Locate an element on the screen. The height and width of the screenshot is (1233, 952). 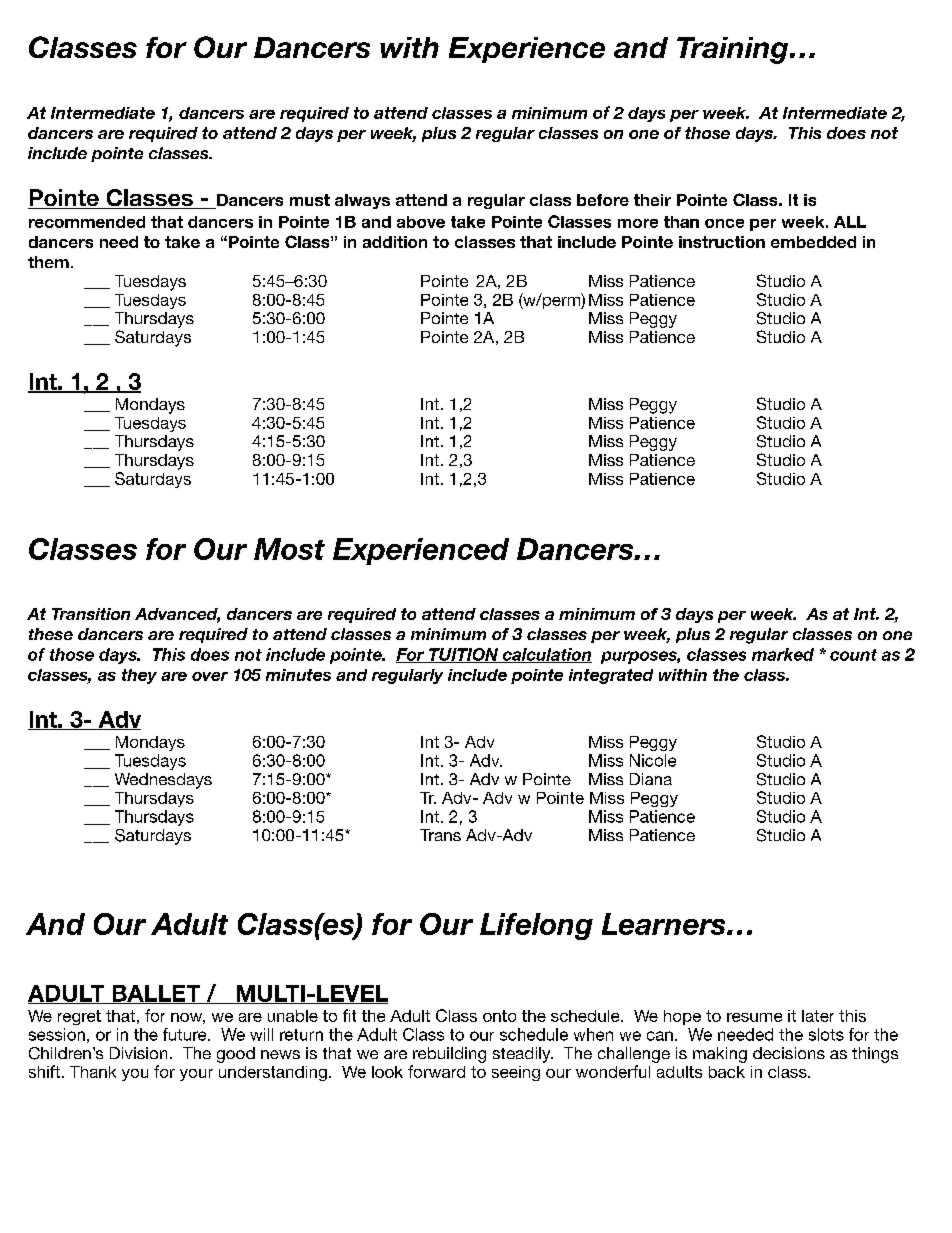
decisions is located at coordinates (789, 1053).
